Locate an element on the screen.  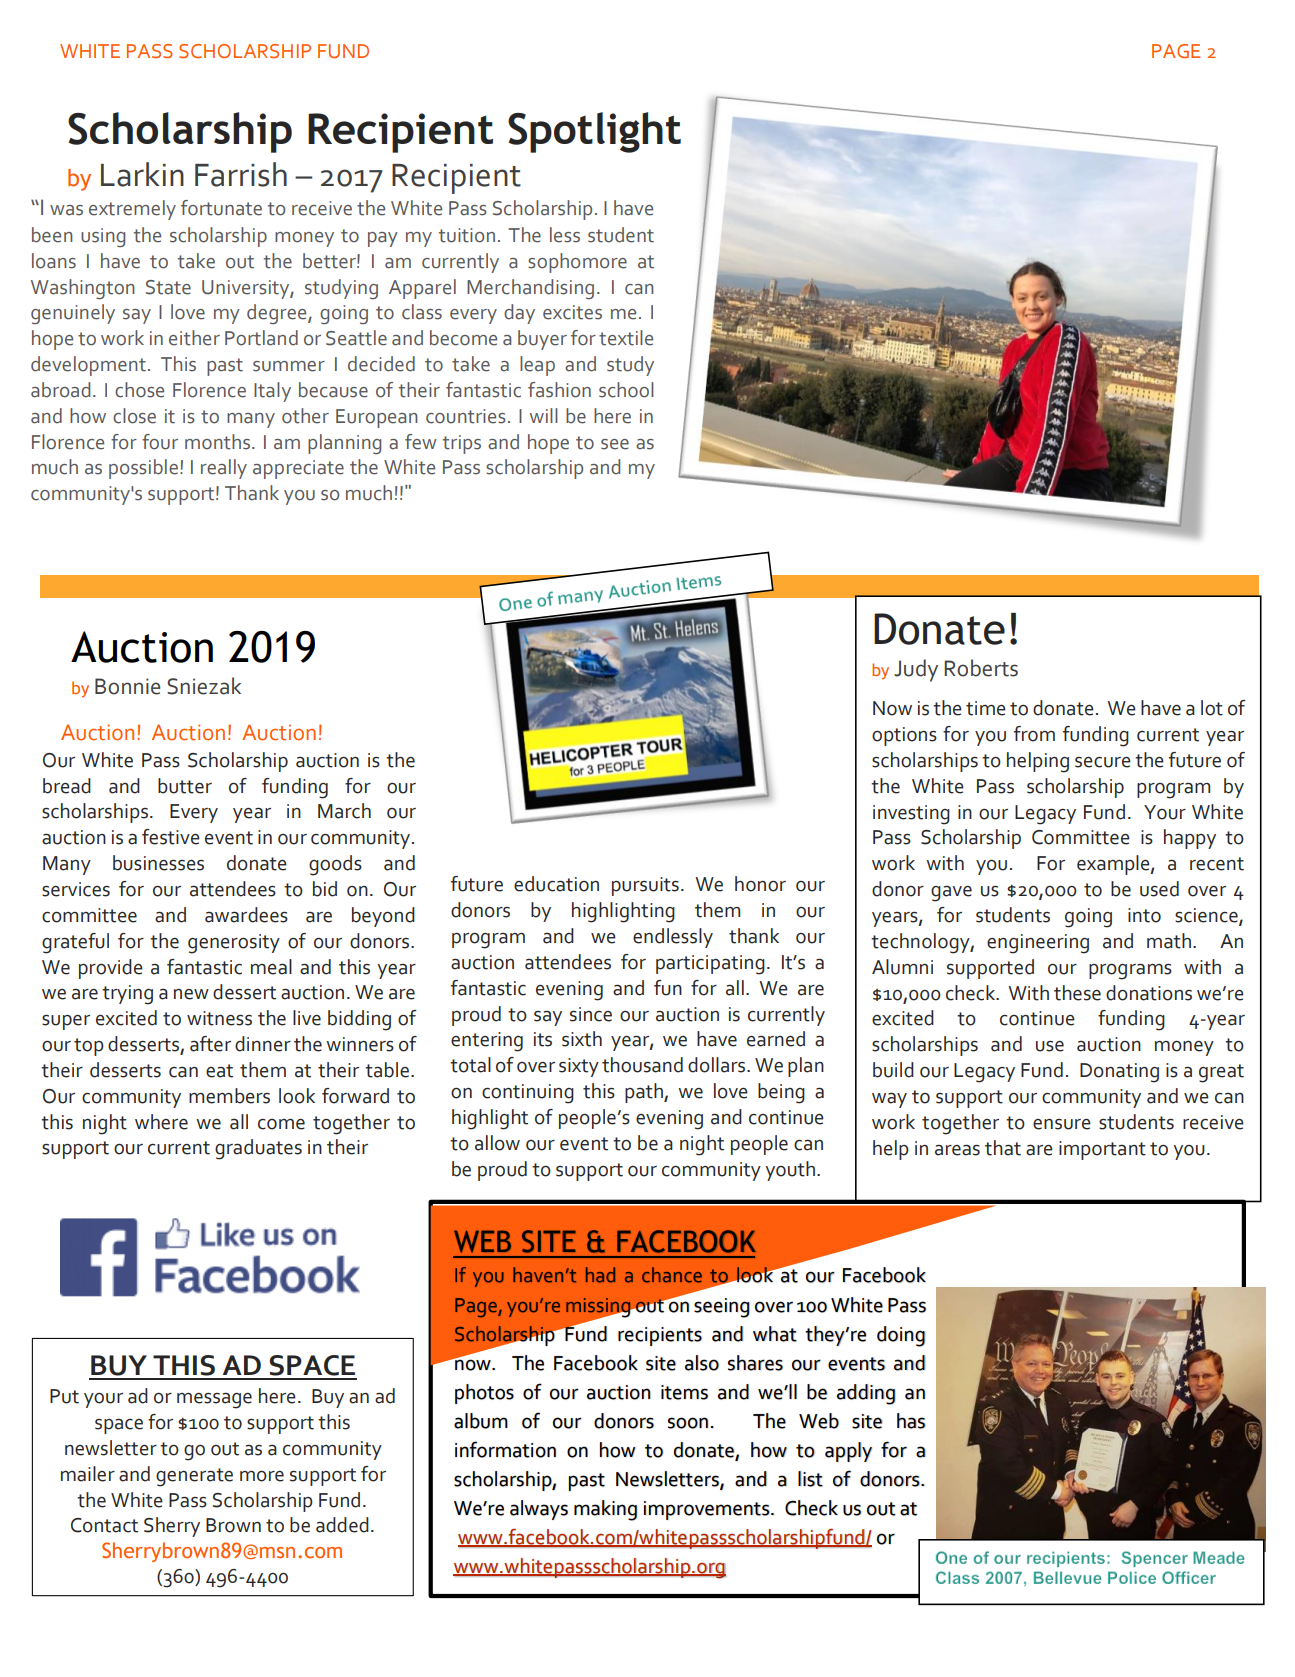
Larkin is located at coordinates (142, 174).
